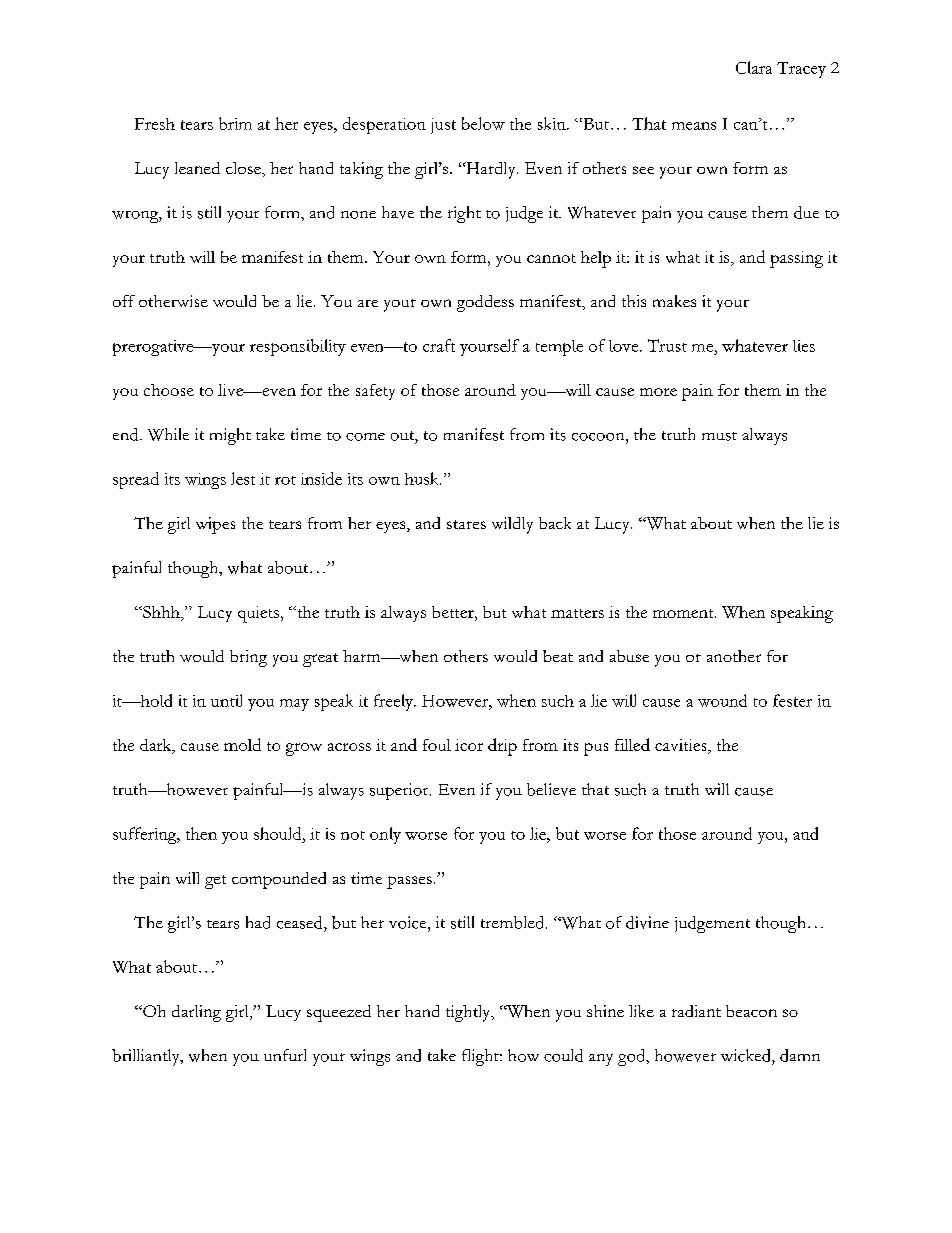  Describe the element at coordinates (439, 345) in the document. I see `craft` at that location.
